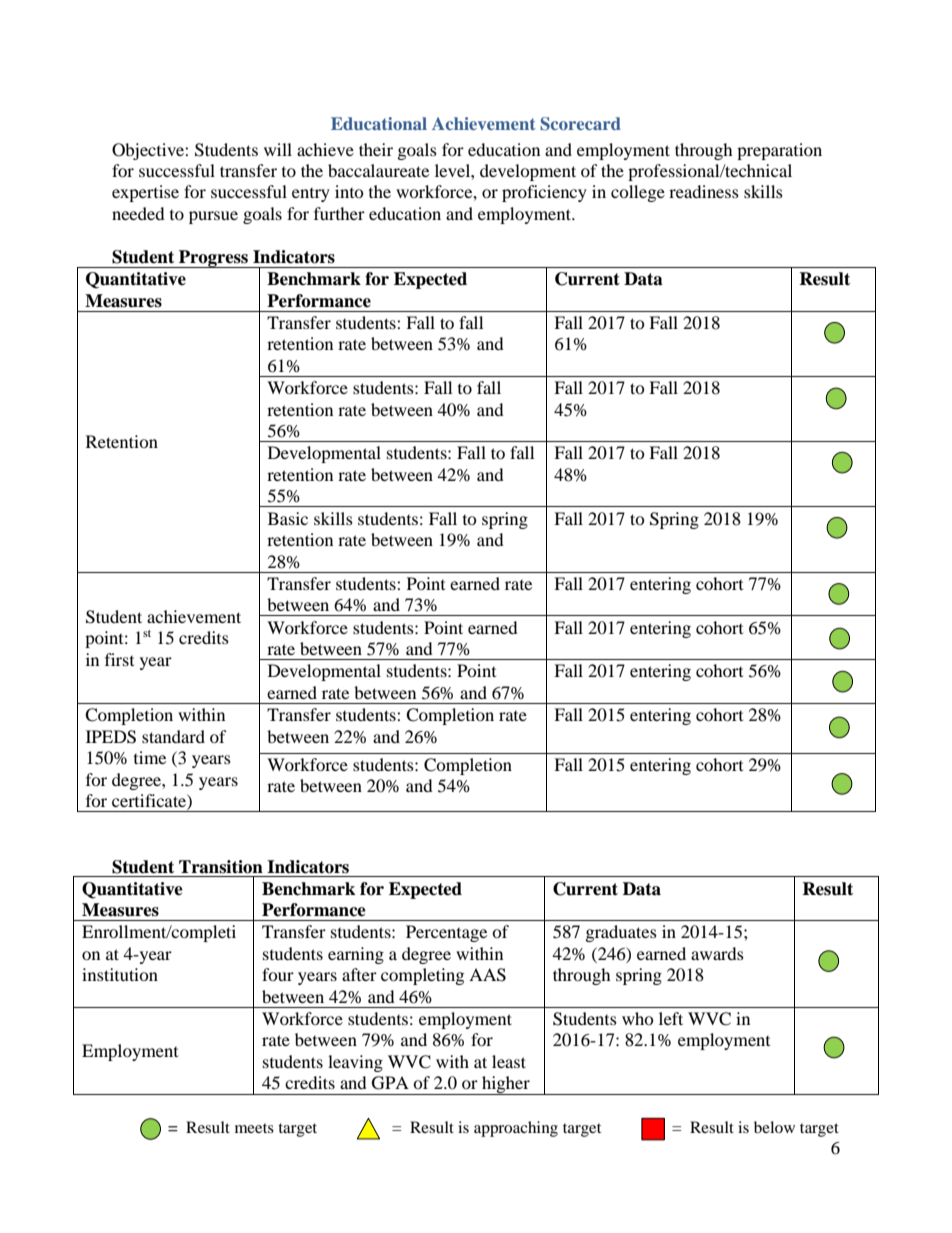 The image size is (952, 1233). What do you see at coordinates (638, 193) in the page?
I see `college` at bounding box center [638, 193].
